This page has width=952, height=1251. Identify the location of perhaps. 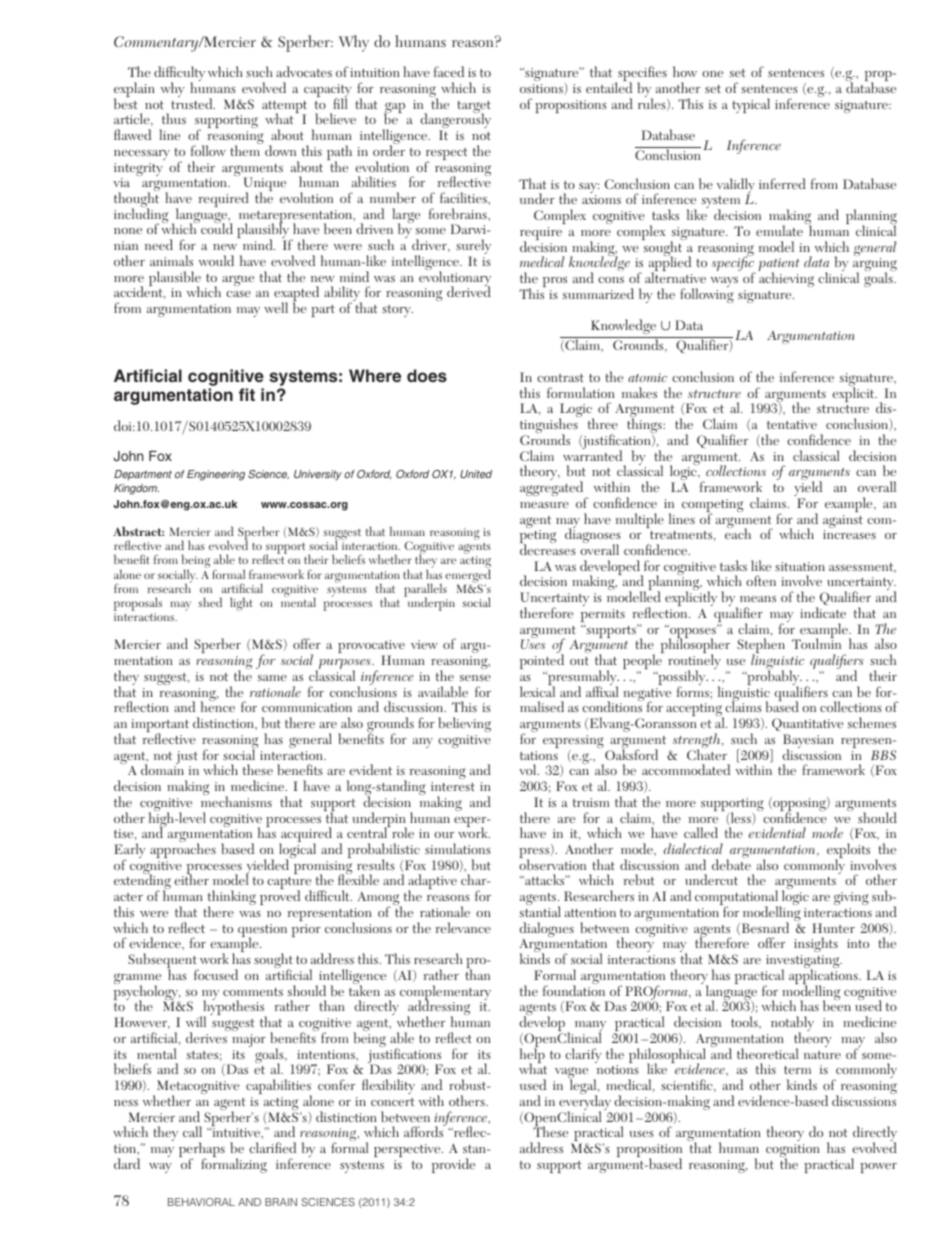
(202, 1151).
